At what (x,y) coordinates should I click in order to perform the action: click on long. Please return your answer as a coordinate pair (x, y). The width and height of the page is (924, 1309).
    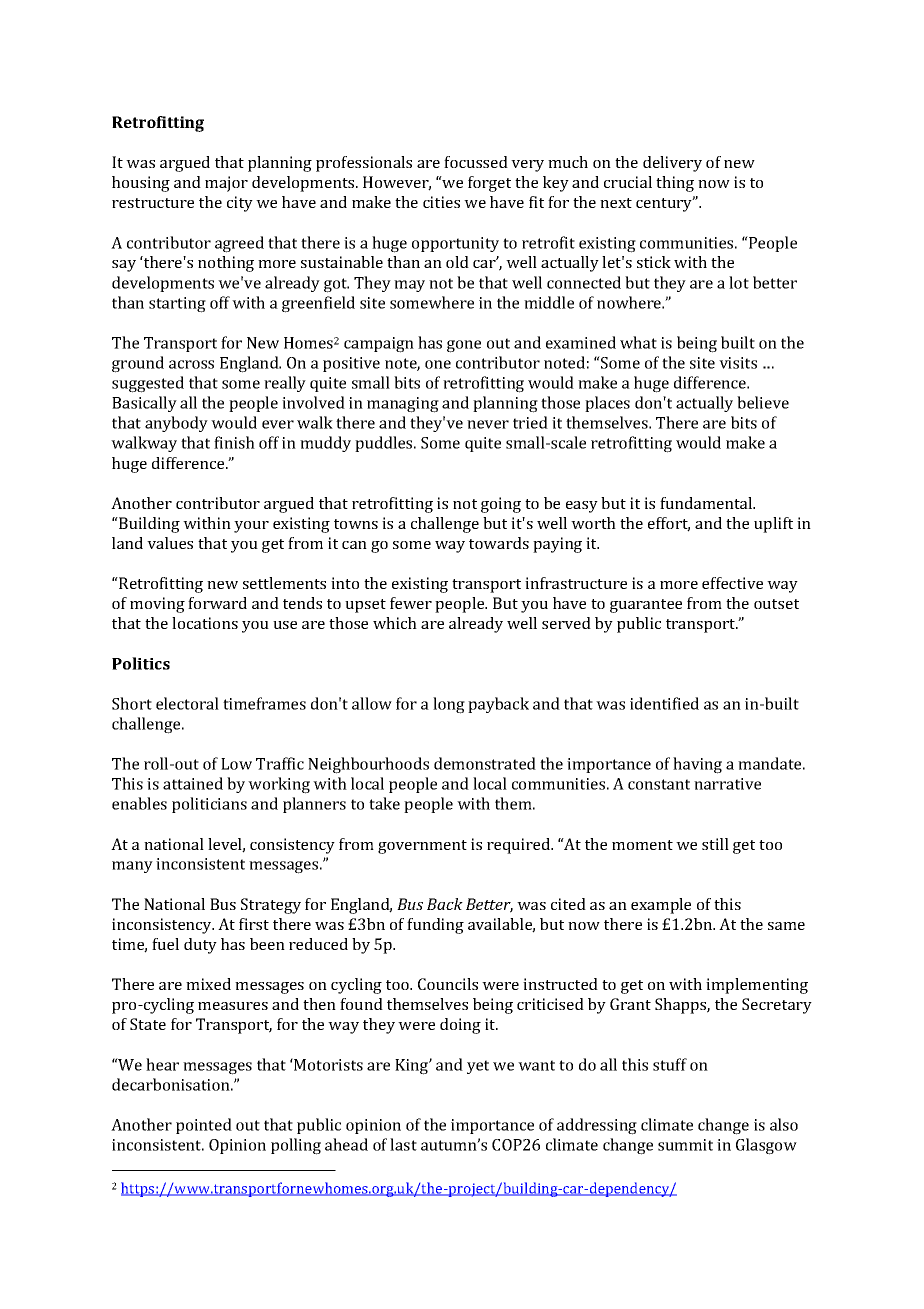
    Looking at the image, I should click on (449, 705).
